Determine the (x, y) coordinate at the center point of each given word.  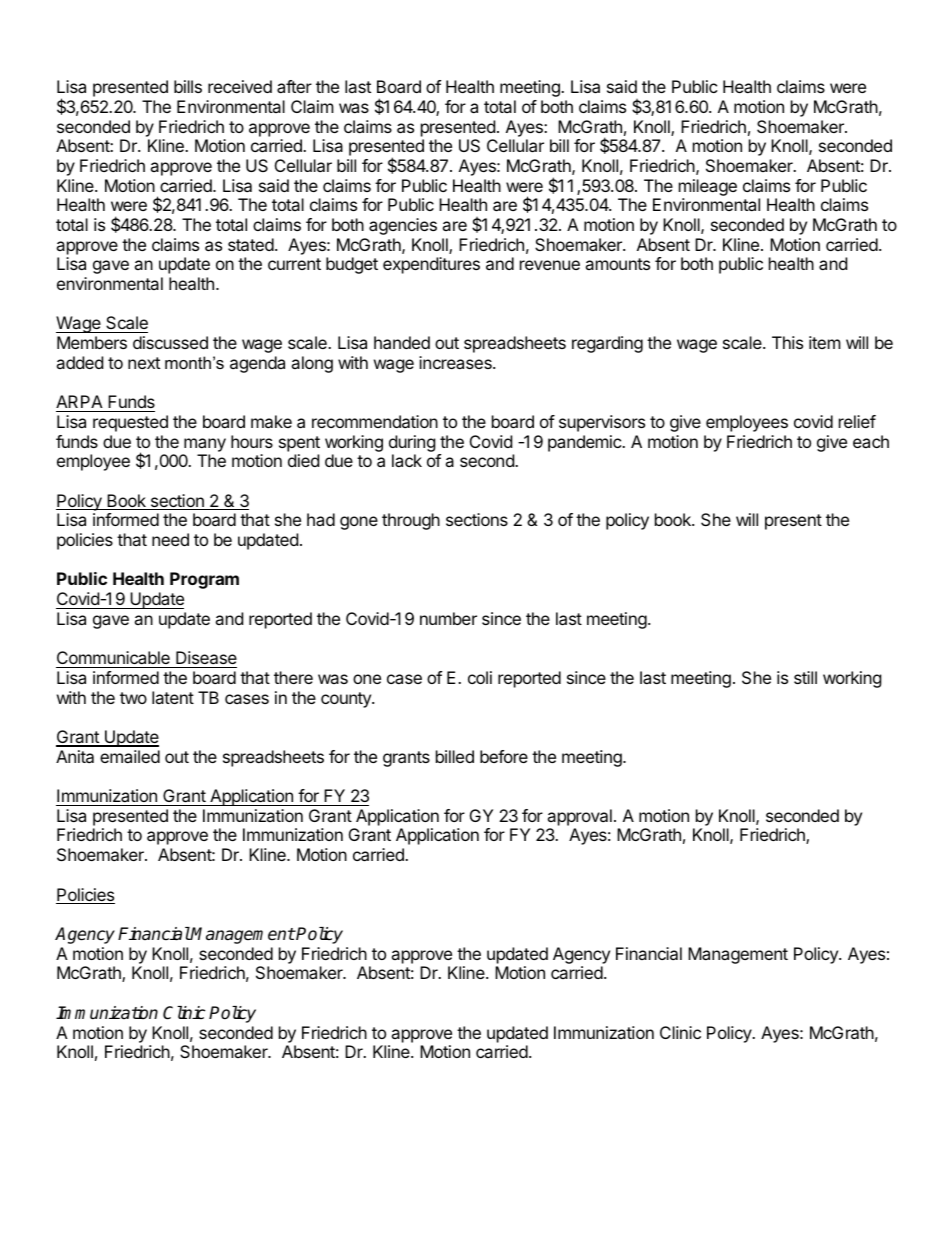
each (871, 441)
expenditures (431, 265)
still (805, 677)
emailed (130, 756)
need (170, 539)
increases (456, 362)
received (240, 86)
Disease (206, 657)
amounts (617, 264)
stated (251, 244)
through (411, 521)
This (787, 342)
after (294, 86)
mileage (708, 187)
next (144, 363)
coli (480, 677)
